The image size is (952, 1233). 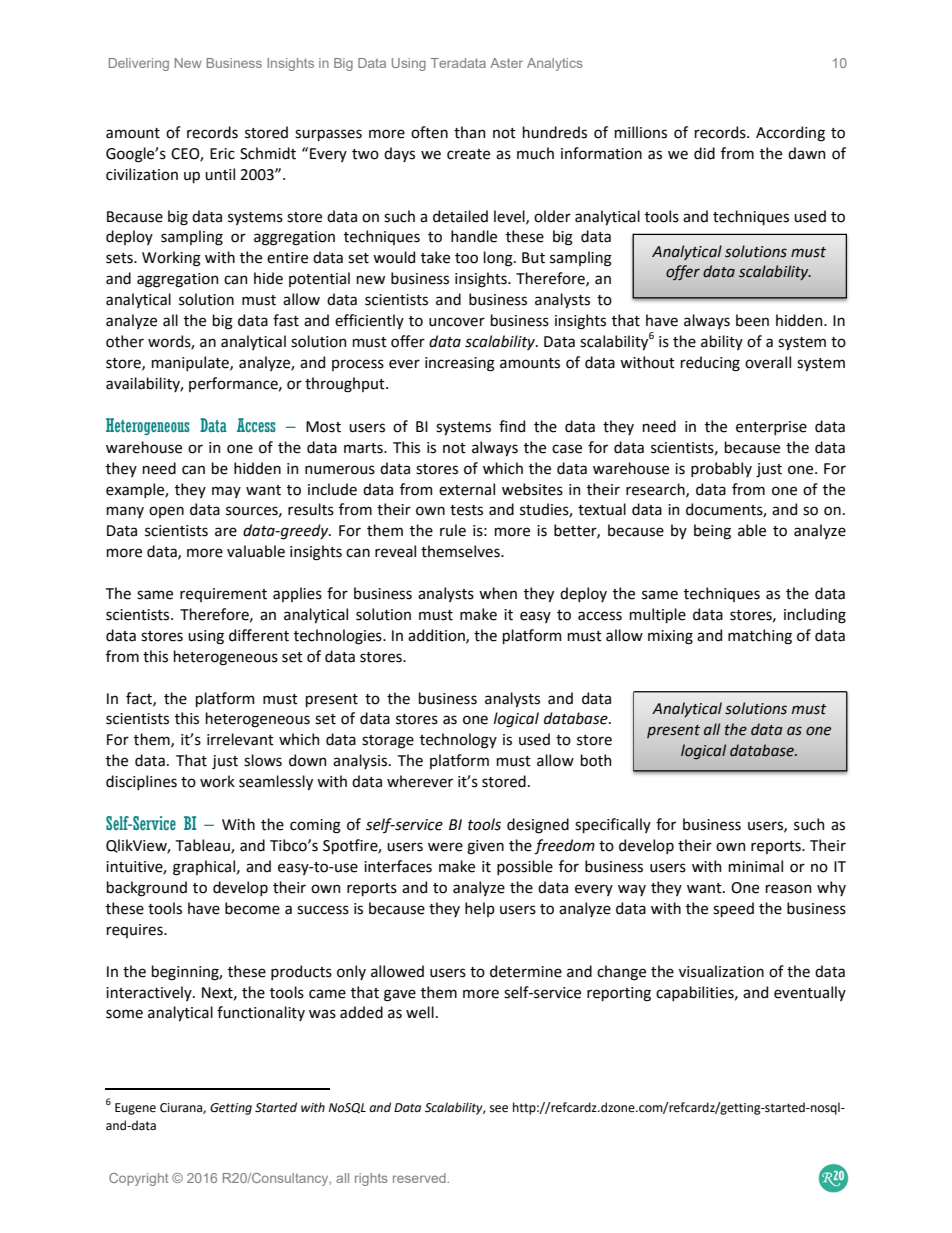 I want to click on when, so click(x=498, y=593).
